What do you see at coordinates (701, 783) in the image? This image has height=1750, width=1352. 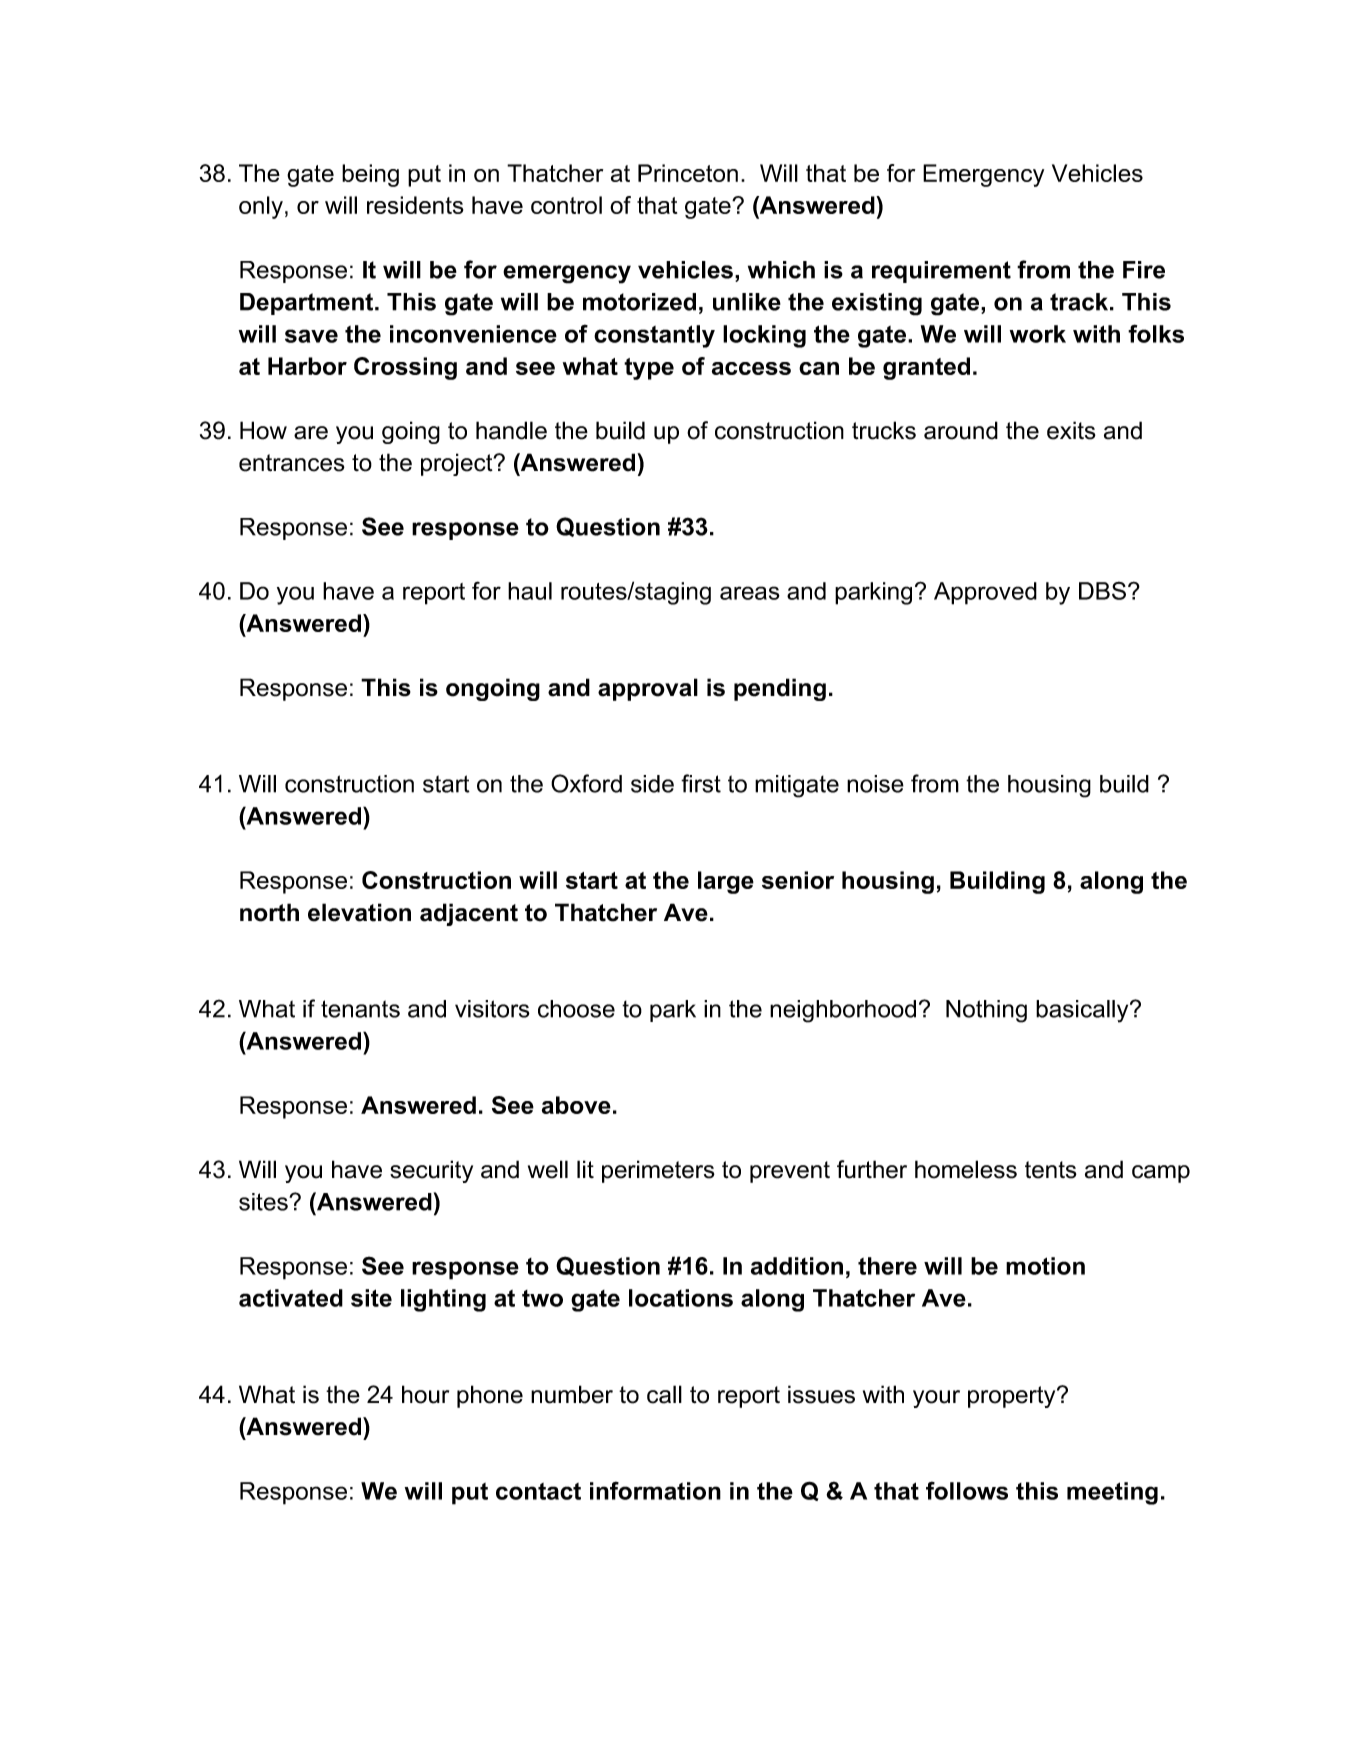 I see `first` at bounding box center [701, 783].
